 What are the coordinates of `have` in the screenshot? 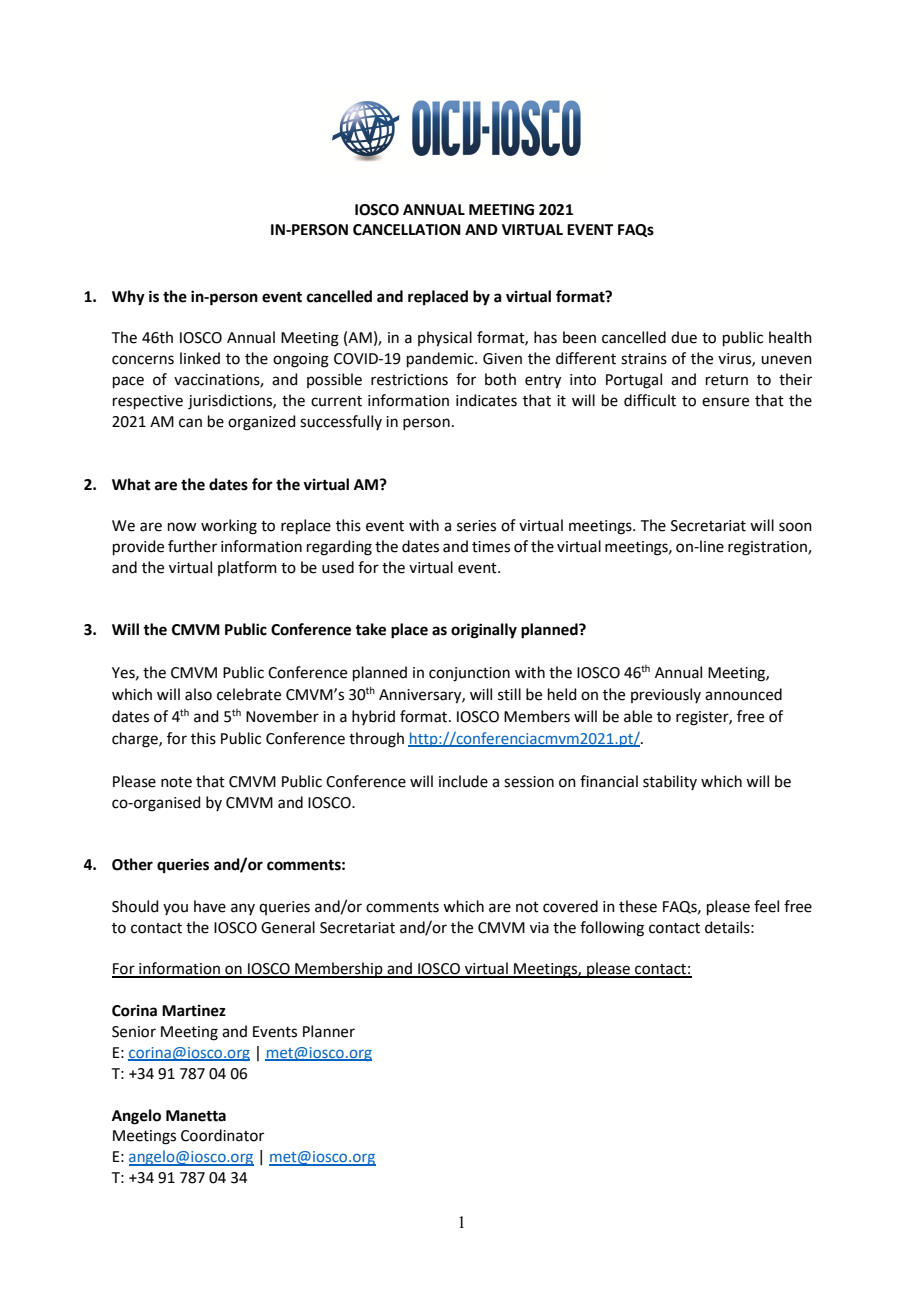 It's located at (210, 906).
